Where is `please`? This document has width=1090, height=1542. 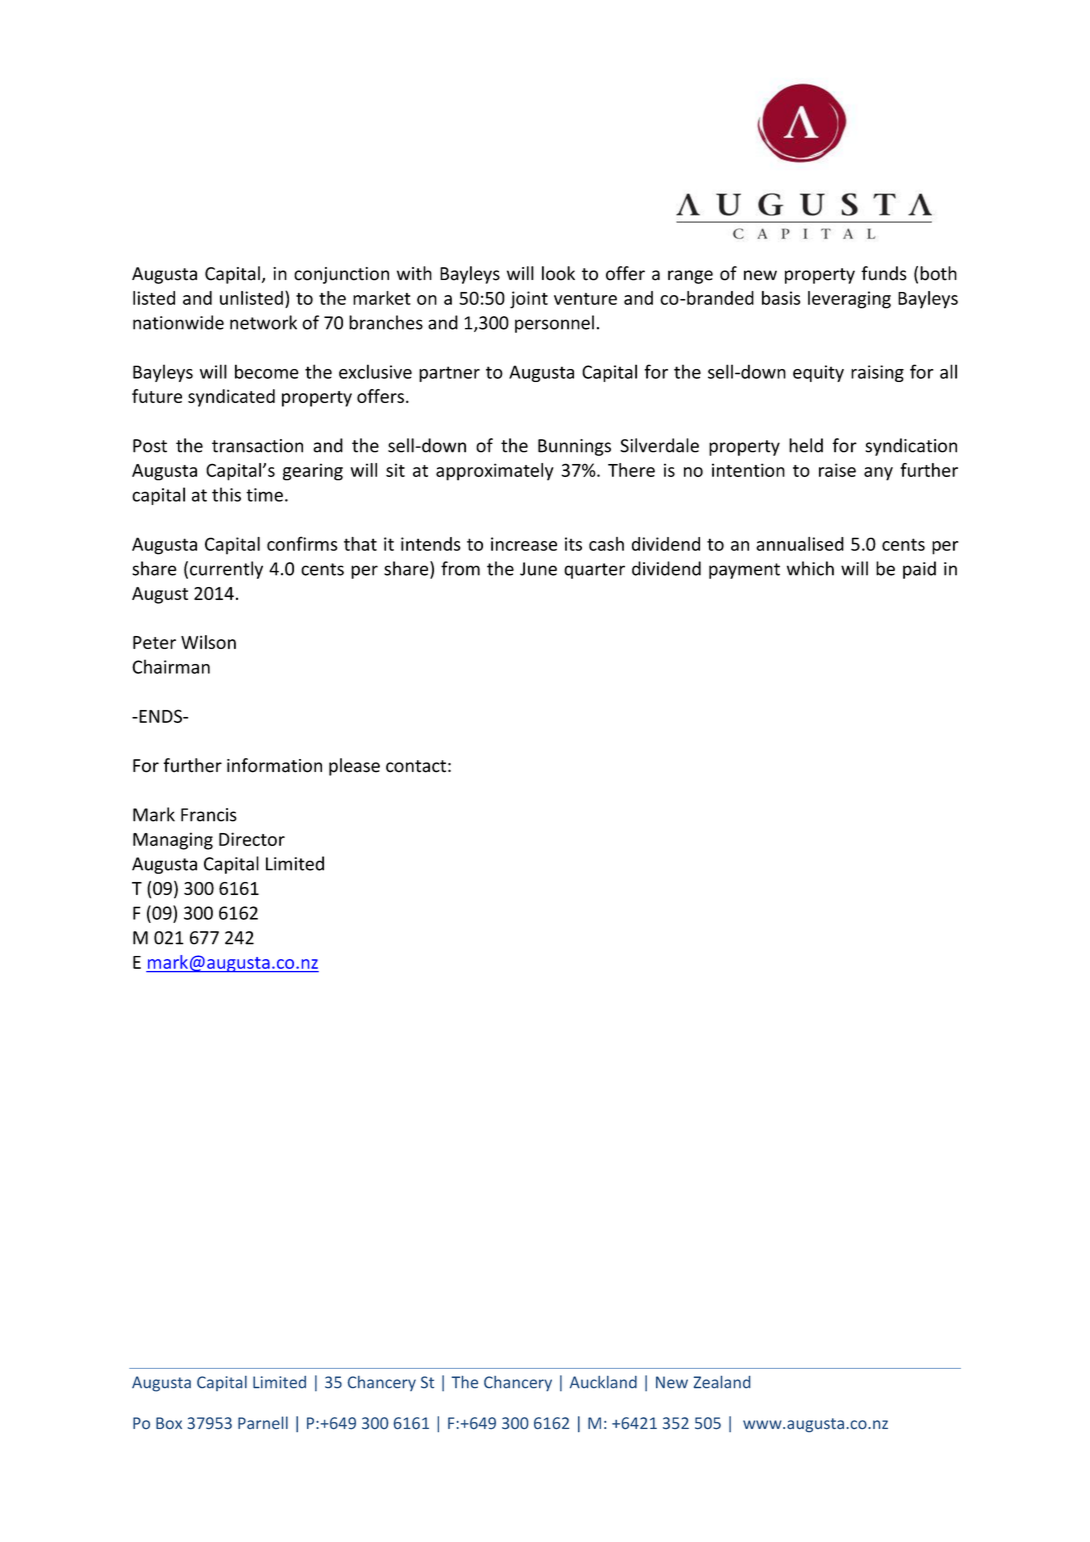
please is located at coordinates (354, 767).
